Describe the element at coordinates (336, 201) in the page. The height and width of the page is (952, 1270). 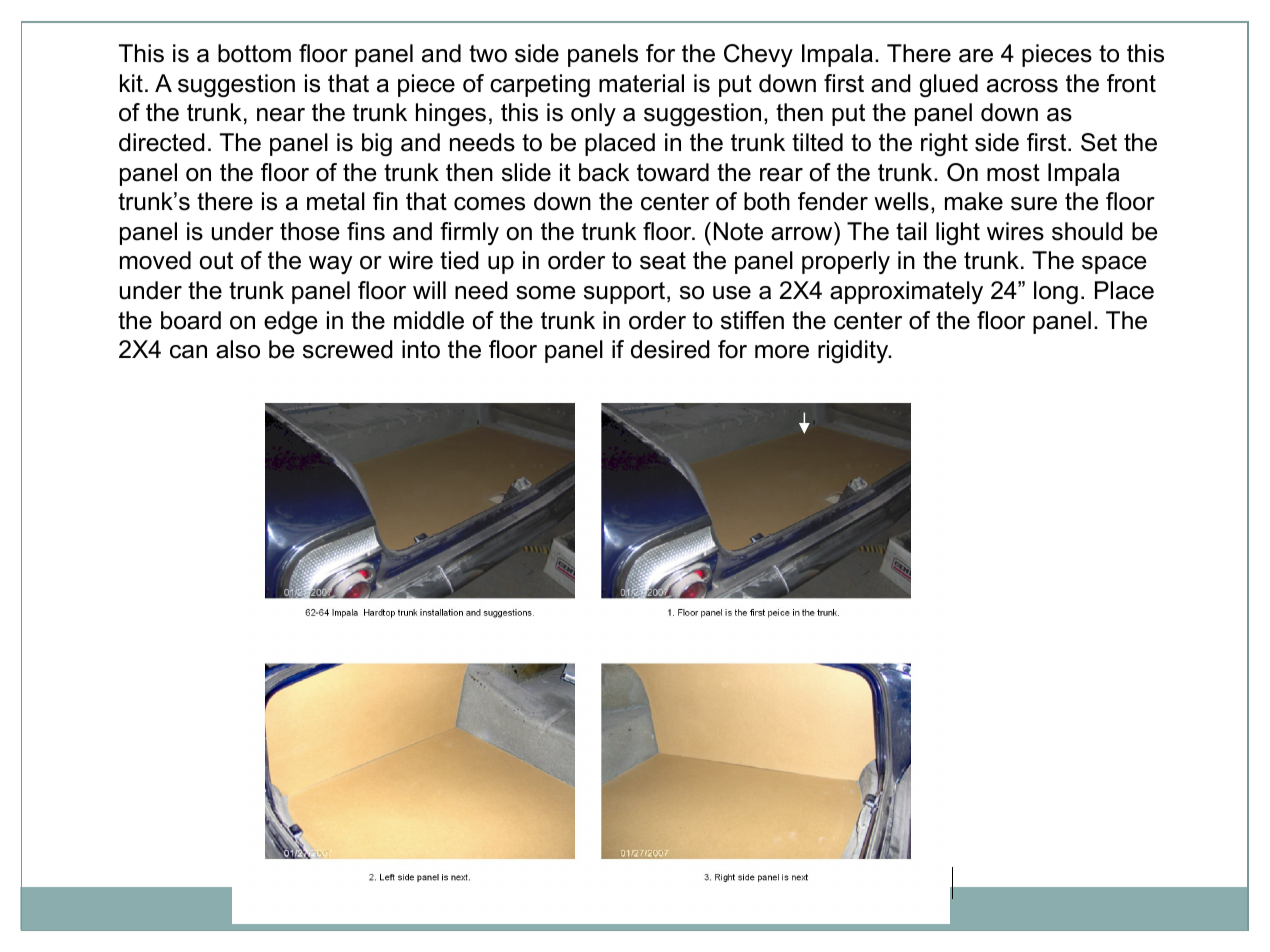
I see `metal` at that location.
